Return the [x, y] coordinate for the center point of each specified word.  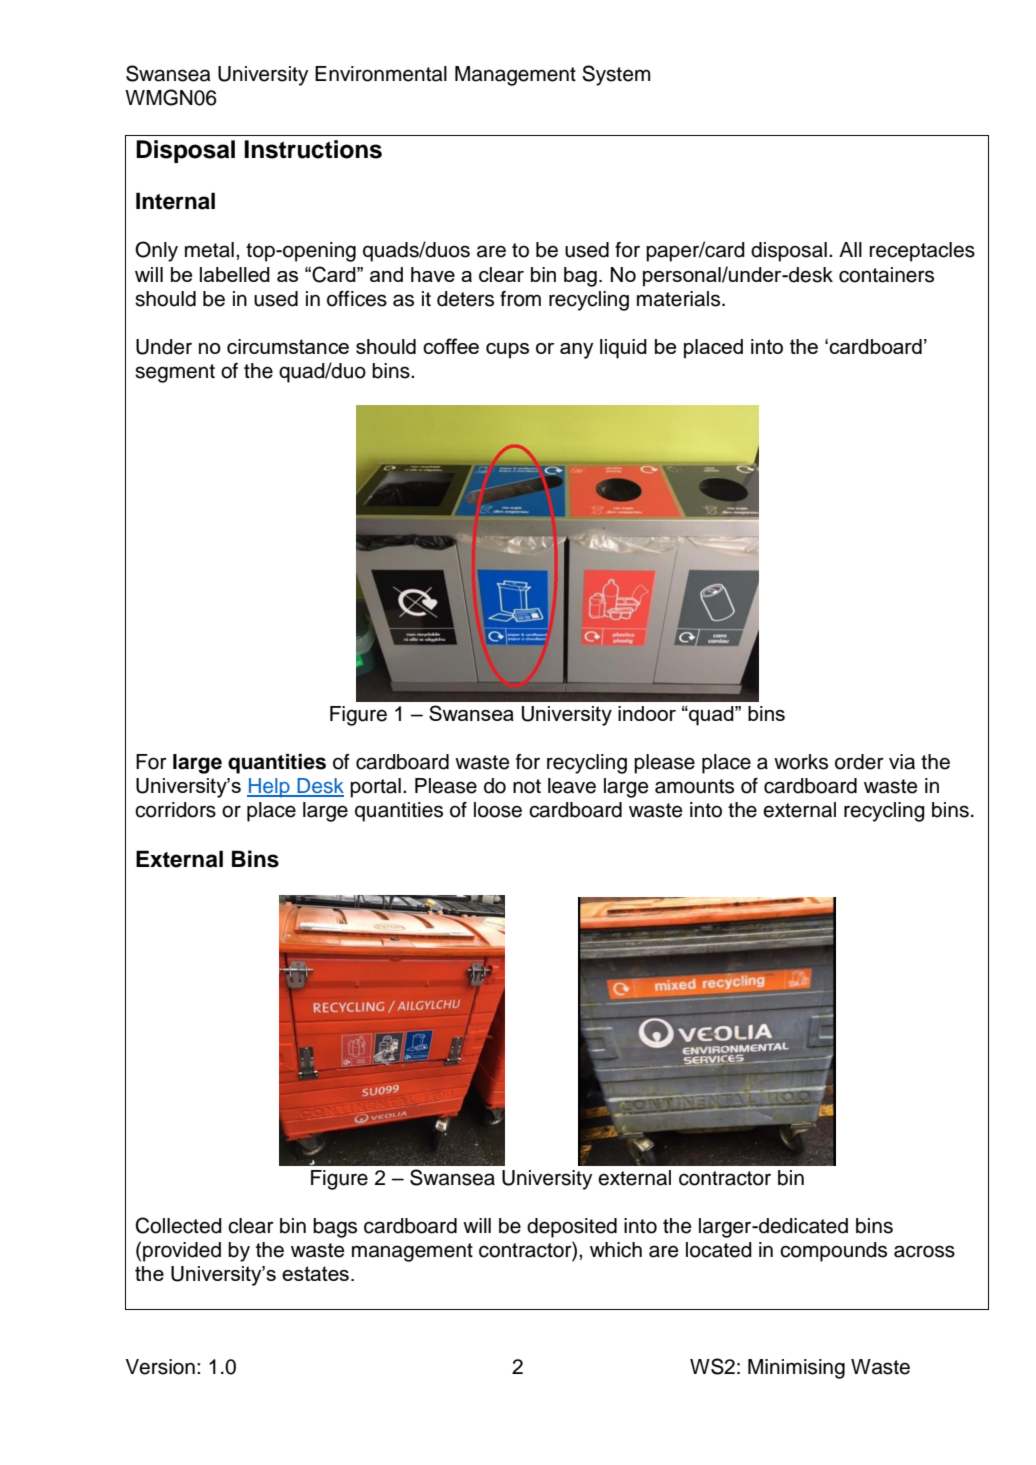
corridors [175, 810]
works [801, 762]
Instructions [313, 149]
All [850, 249]
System [616, 75]
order [859, 762]
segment [175, 373]
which [616, 1250]
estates [315, 1273]
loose [498, 810]
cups [507, 351]
